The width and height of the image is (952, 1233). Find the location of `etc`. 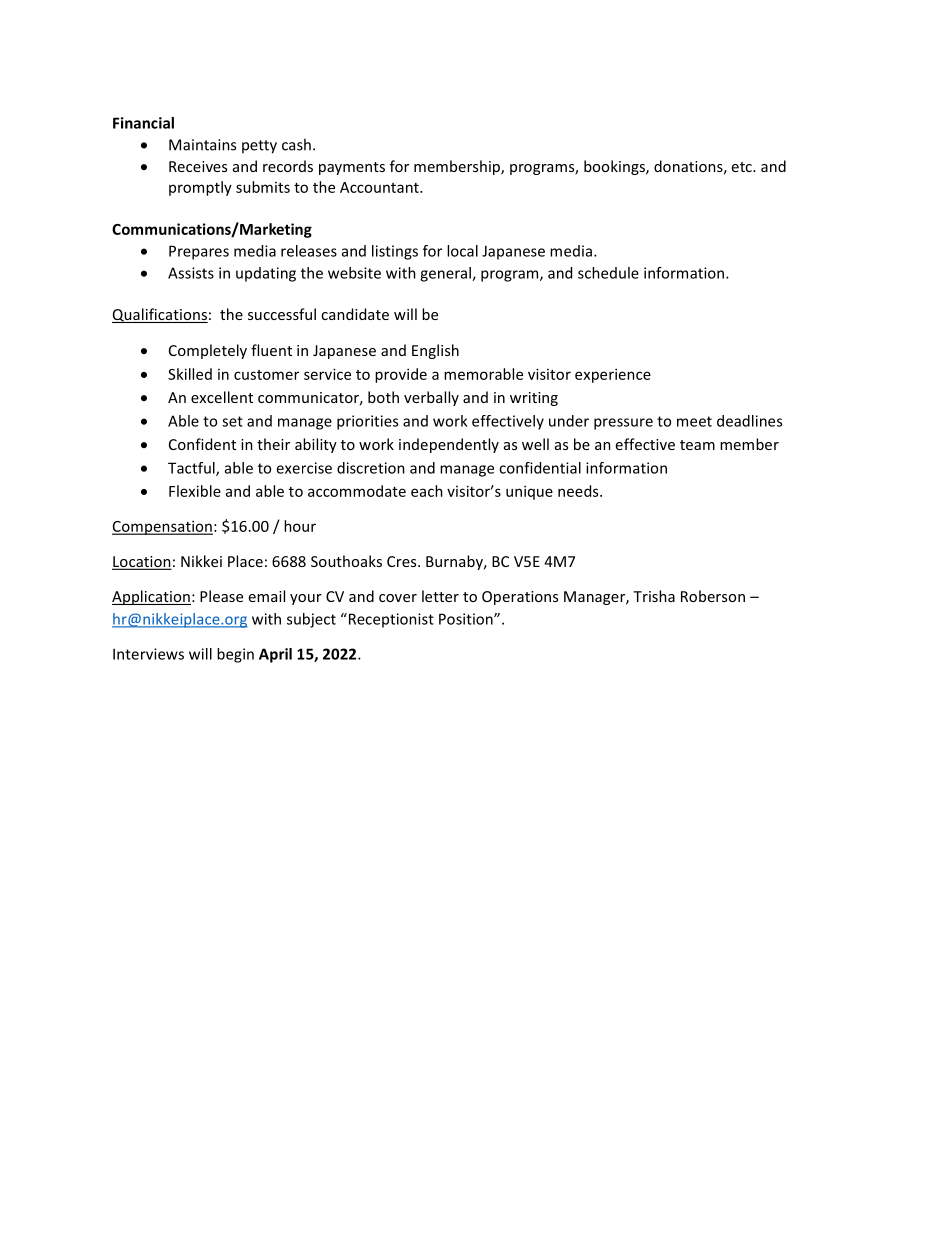

etc is located at coordinates (743, 167).
